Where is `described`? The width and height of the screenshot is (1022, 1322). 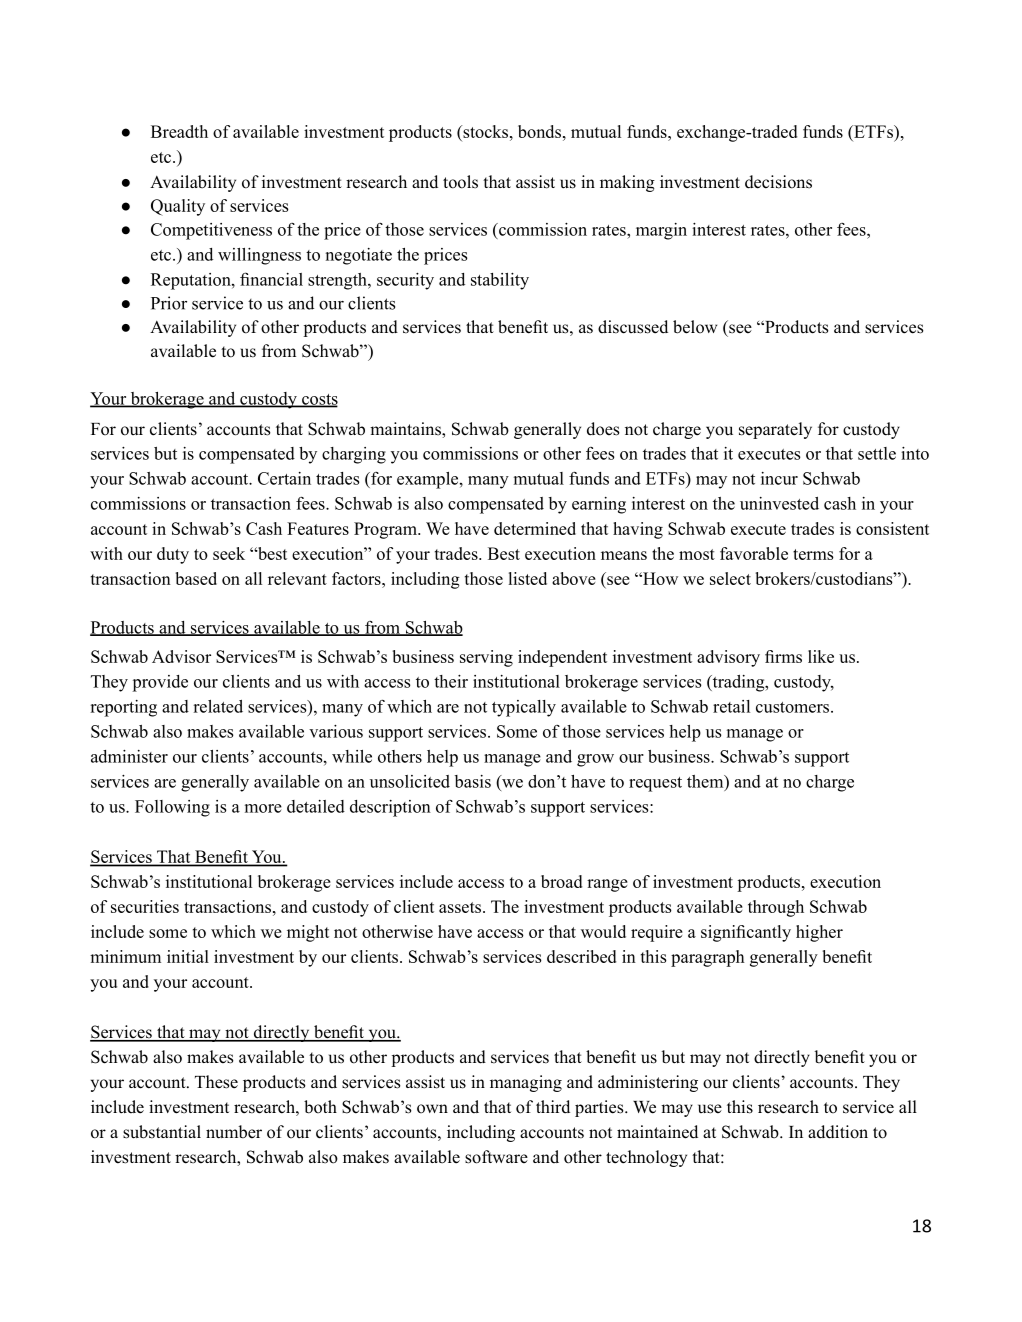 described is located at coordinates (581, 956).
